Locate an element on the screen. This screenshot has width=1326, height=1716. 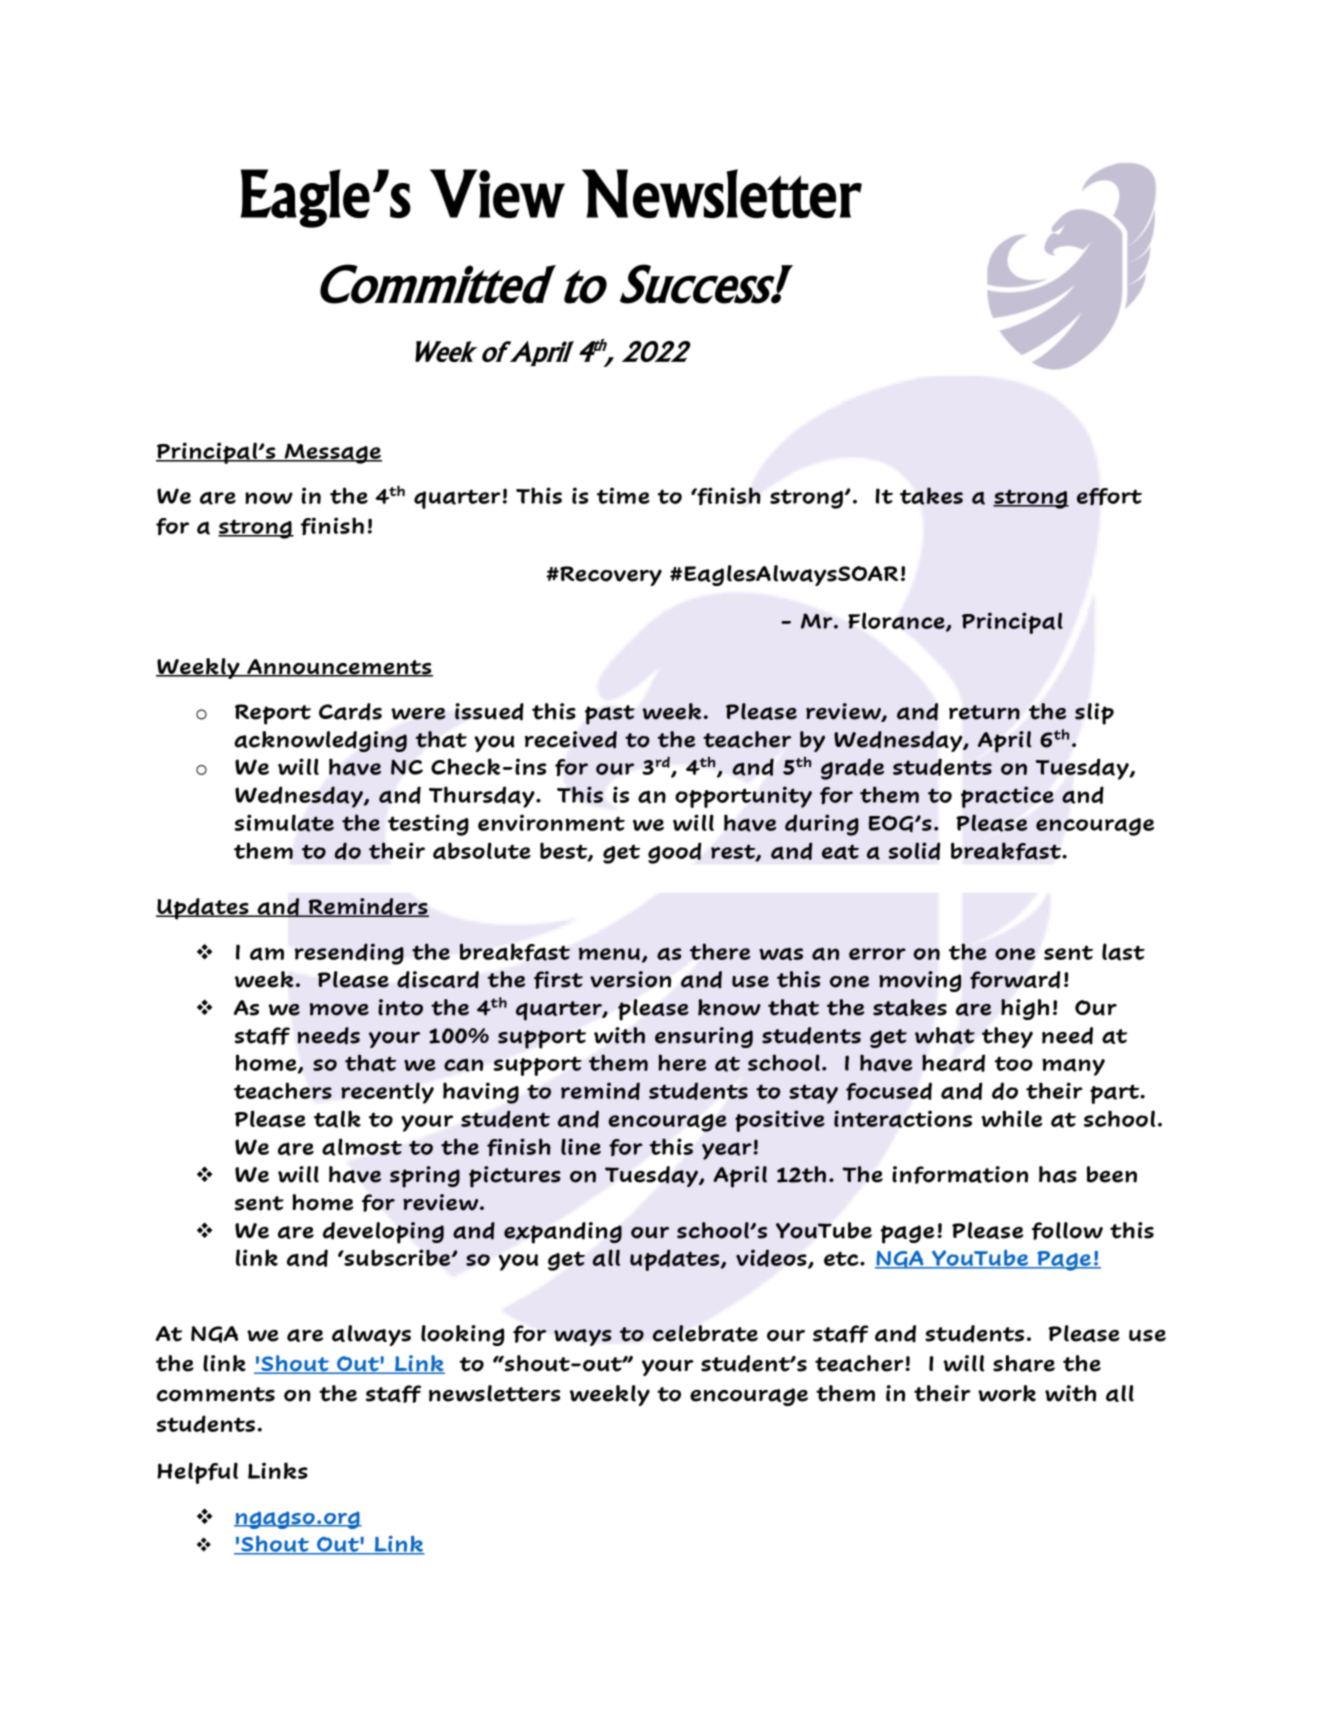
forward is located at coordinates (1015, 980).
